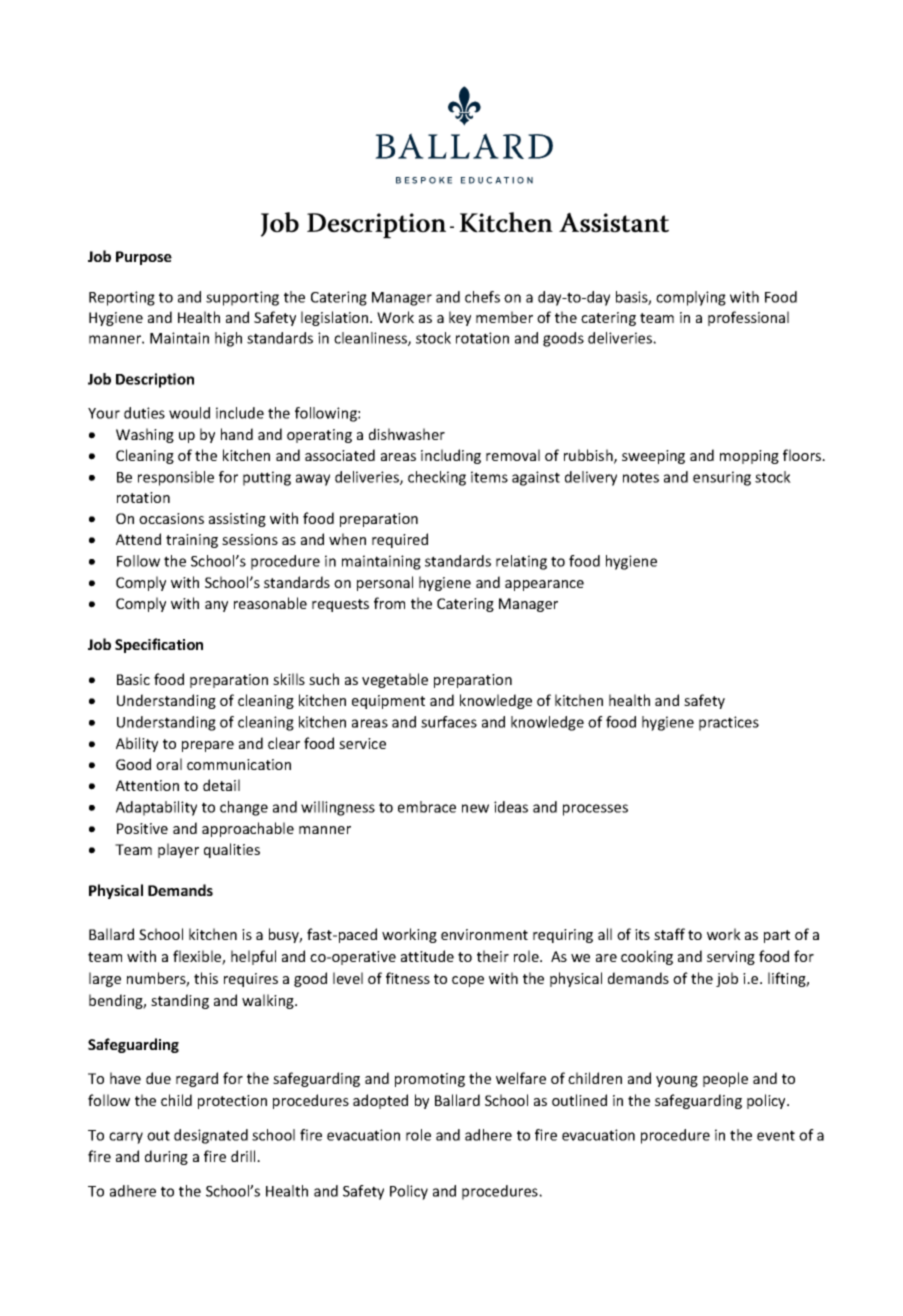 This page has height=1316, width=903. I want to click on professional, so click(748, 318).
